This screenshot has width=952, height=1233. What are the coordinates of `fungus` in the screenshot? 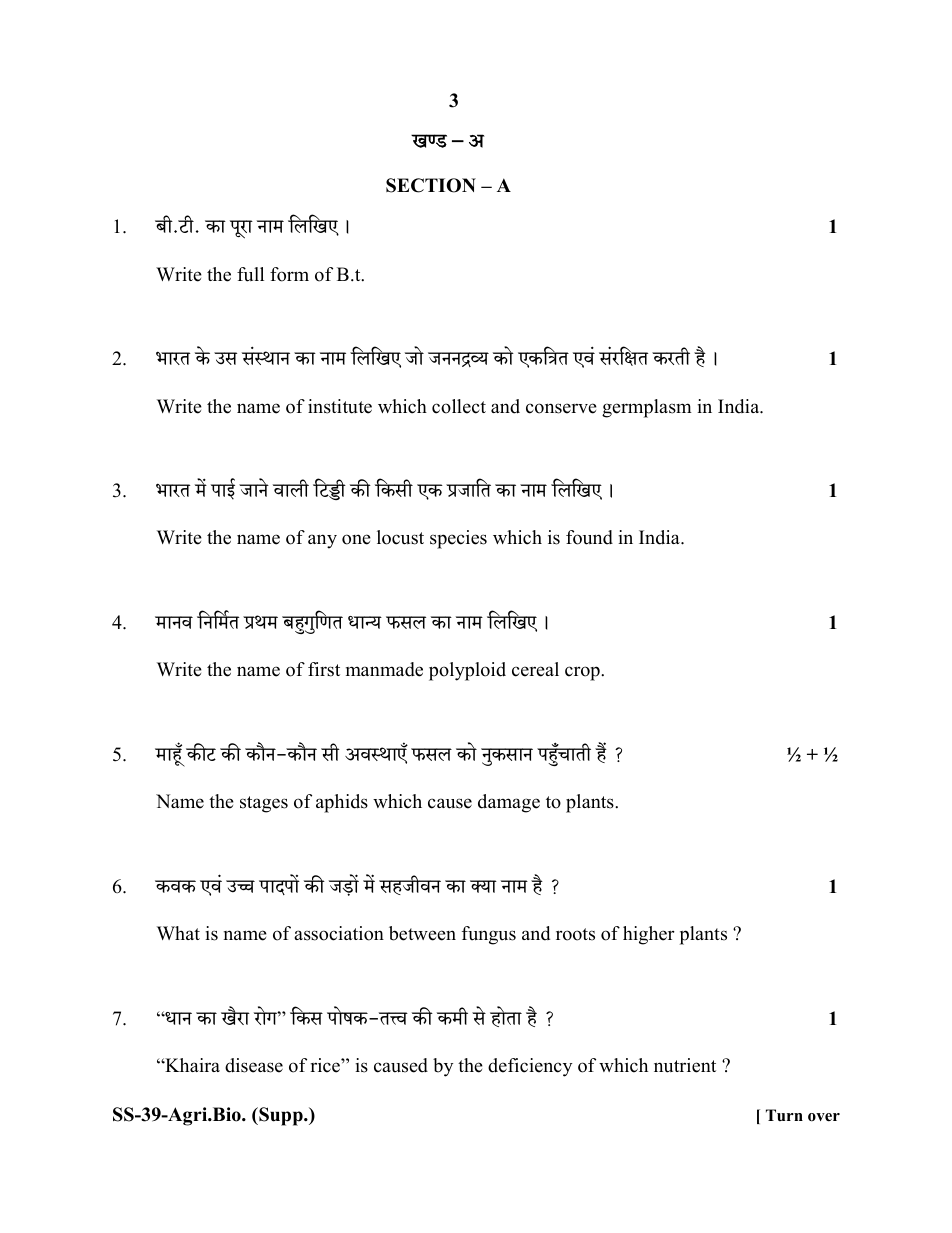 It's located at (489, 935).
